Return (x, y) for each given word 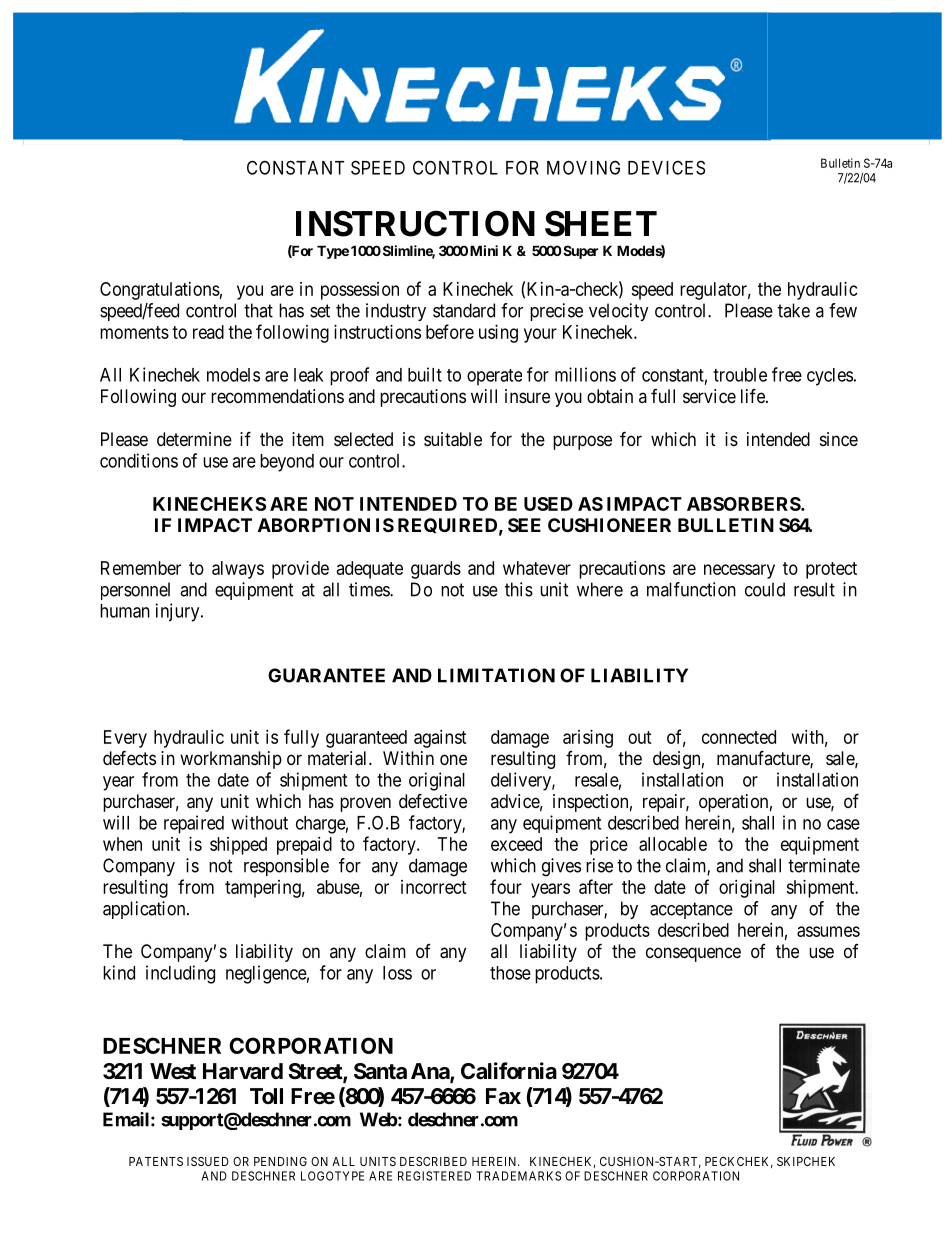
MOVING (583, 167)
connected (739, 737)
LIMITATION (496, 675)
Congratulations (160, 291)
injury (179, 612)
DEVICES (666, 167)
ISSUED (208, 1161)
